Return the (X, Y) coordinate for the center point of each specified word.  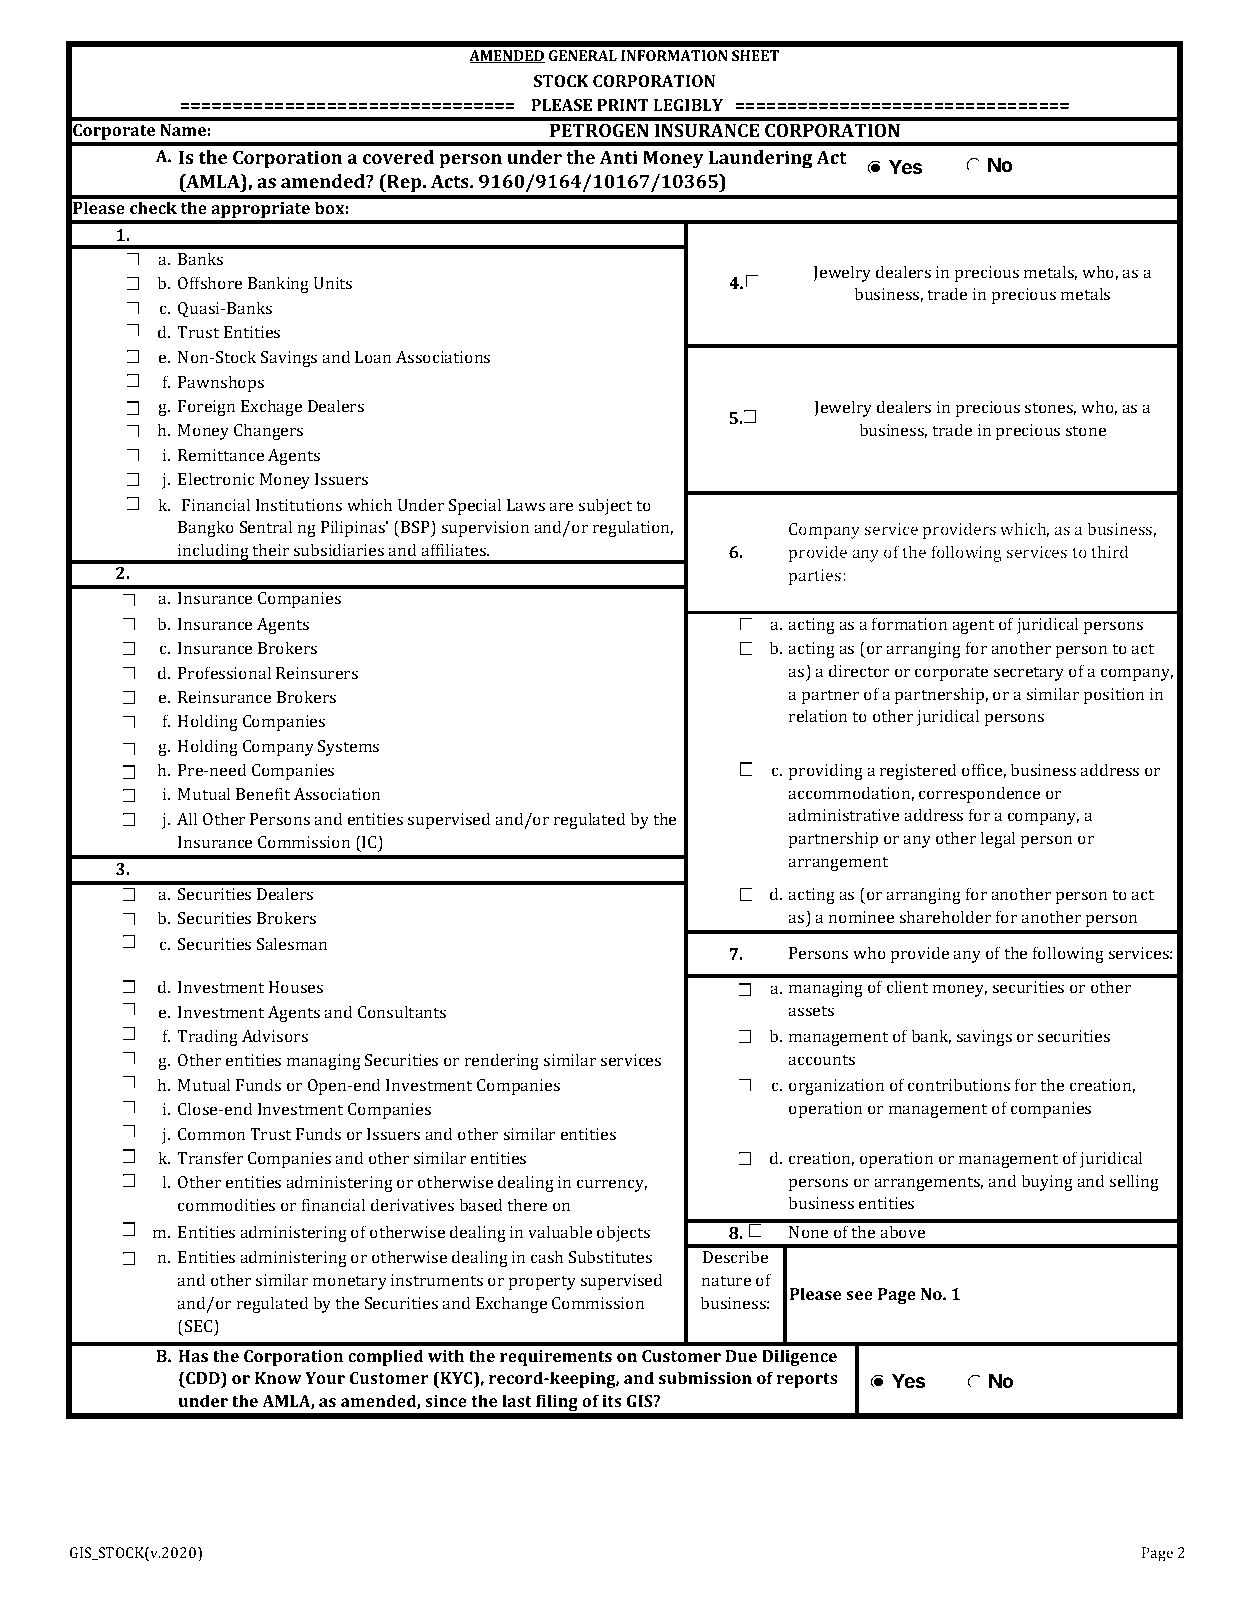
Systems (348, 748)
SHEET (755, 55)
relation (818, 715)
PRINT (623, 105)
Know (278, 1378)
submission (705, 1377)
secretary (1029, 673)
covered (398, 157)
